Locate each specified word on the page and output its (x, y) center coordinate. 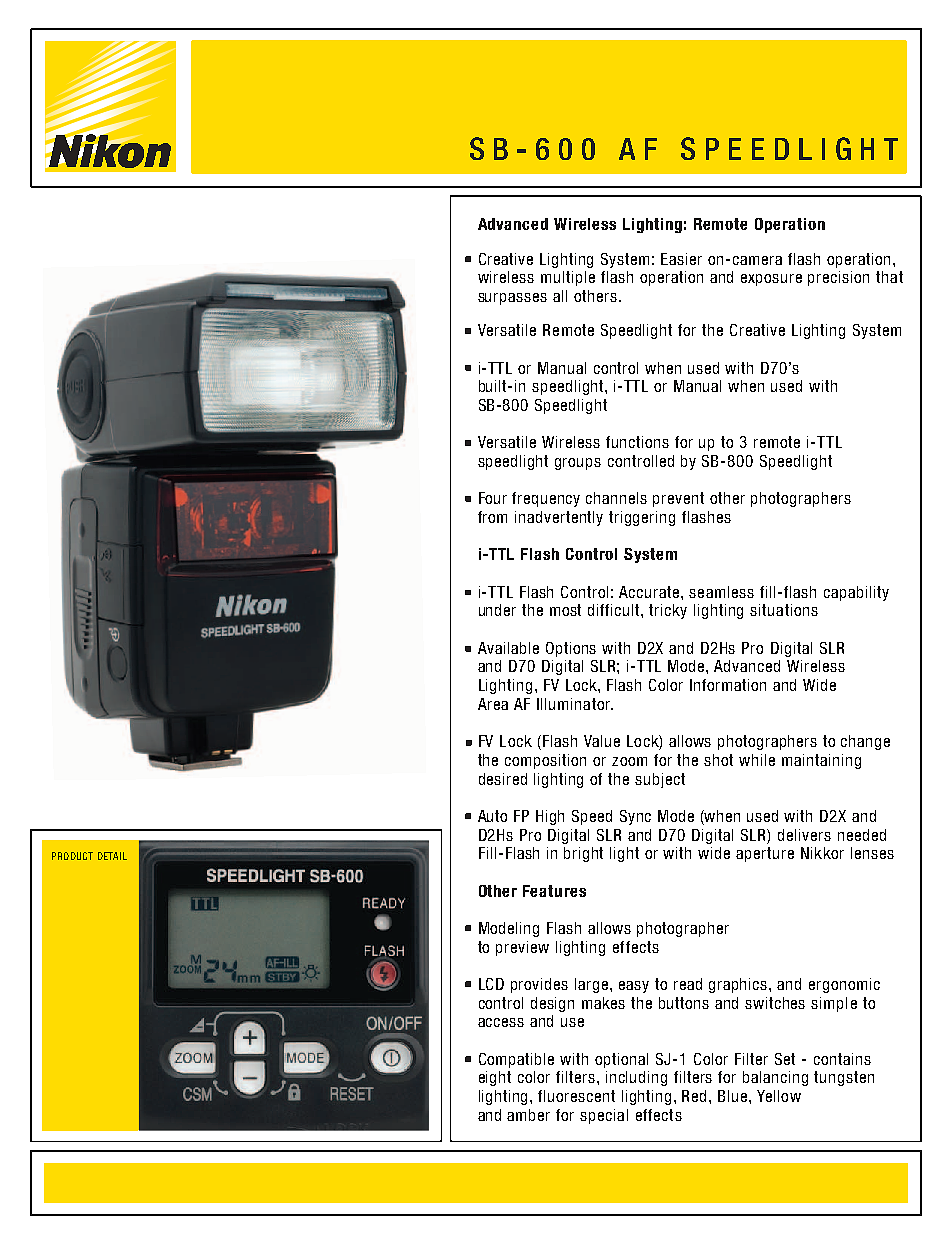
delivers (804, 835)
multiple (568, 278)
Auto (492, 816)
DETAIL (112, 856)
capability (856, 593)
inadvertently (559, 518)
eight (495, 1078)
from (492, 517)
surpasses (512, 299)
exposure (771, 280)
